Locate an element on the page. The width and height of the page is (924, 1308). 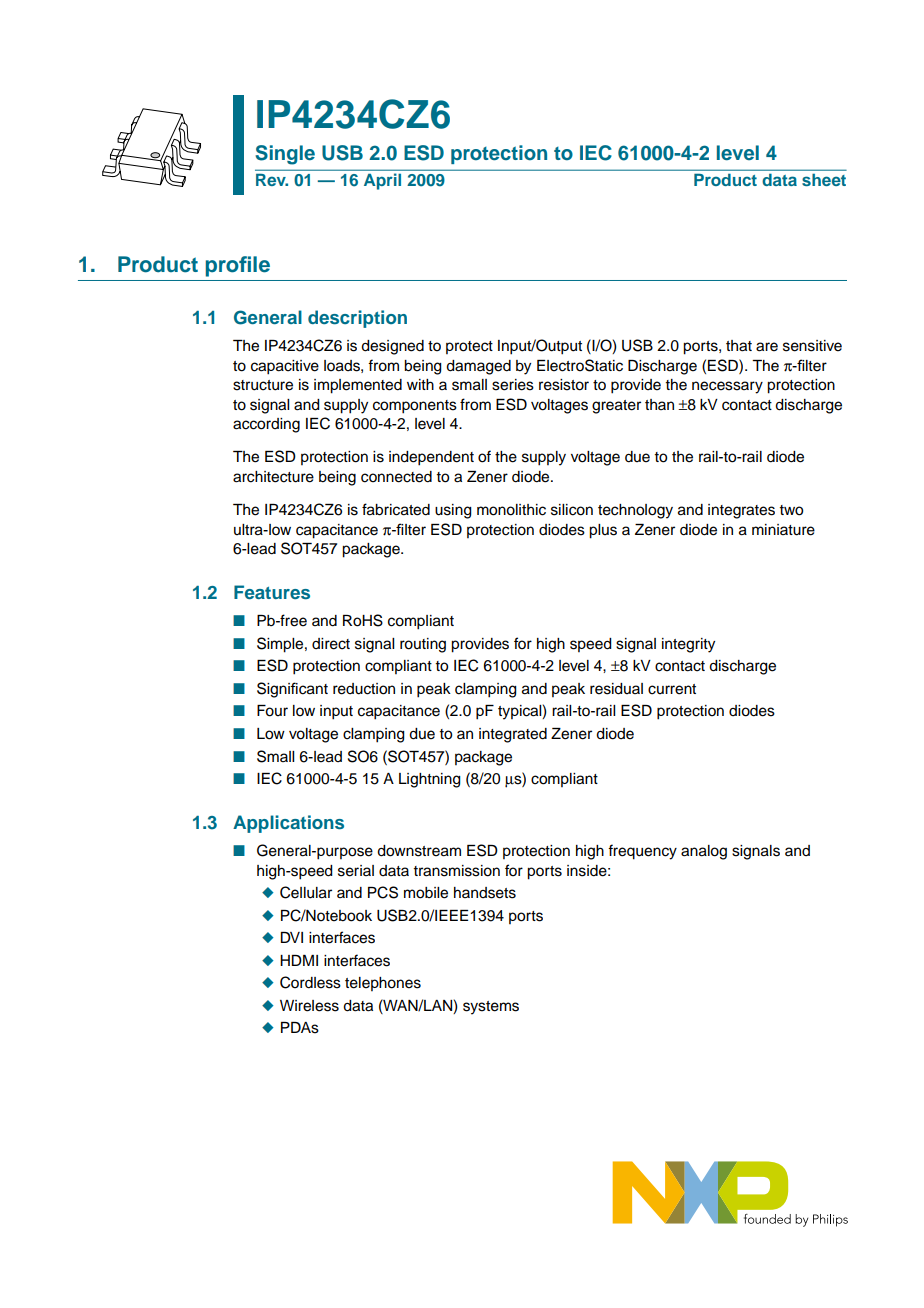
sheet is located at coordinates (824, 179).
